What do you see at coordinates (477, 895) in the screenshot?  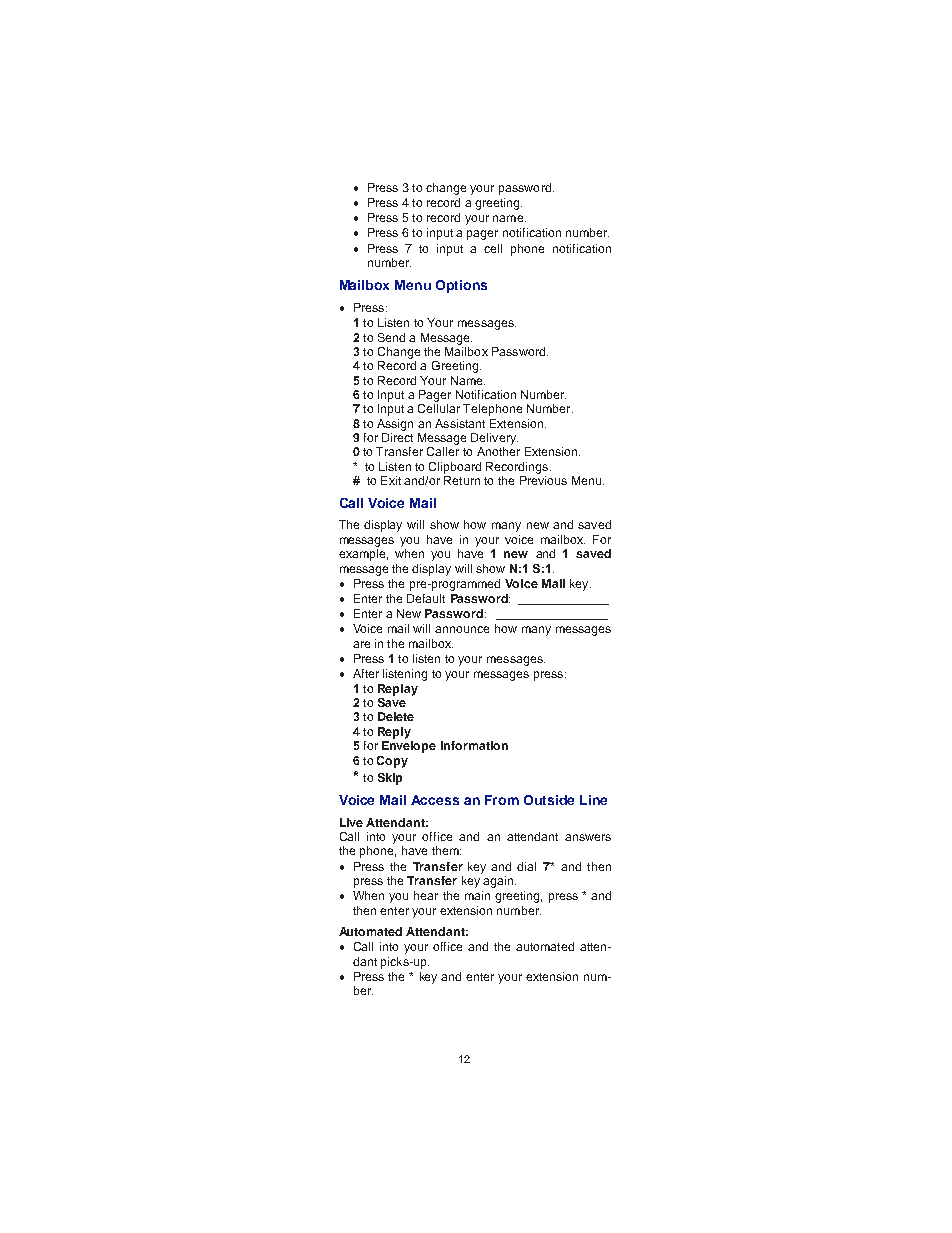 I see `main` at bounding box center [477, 895].
